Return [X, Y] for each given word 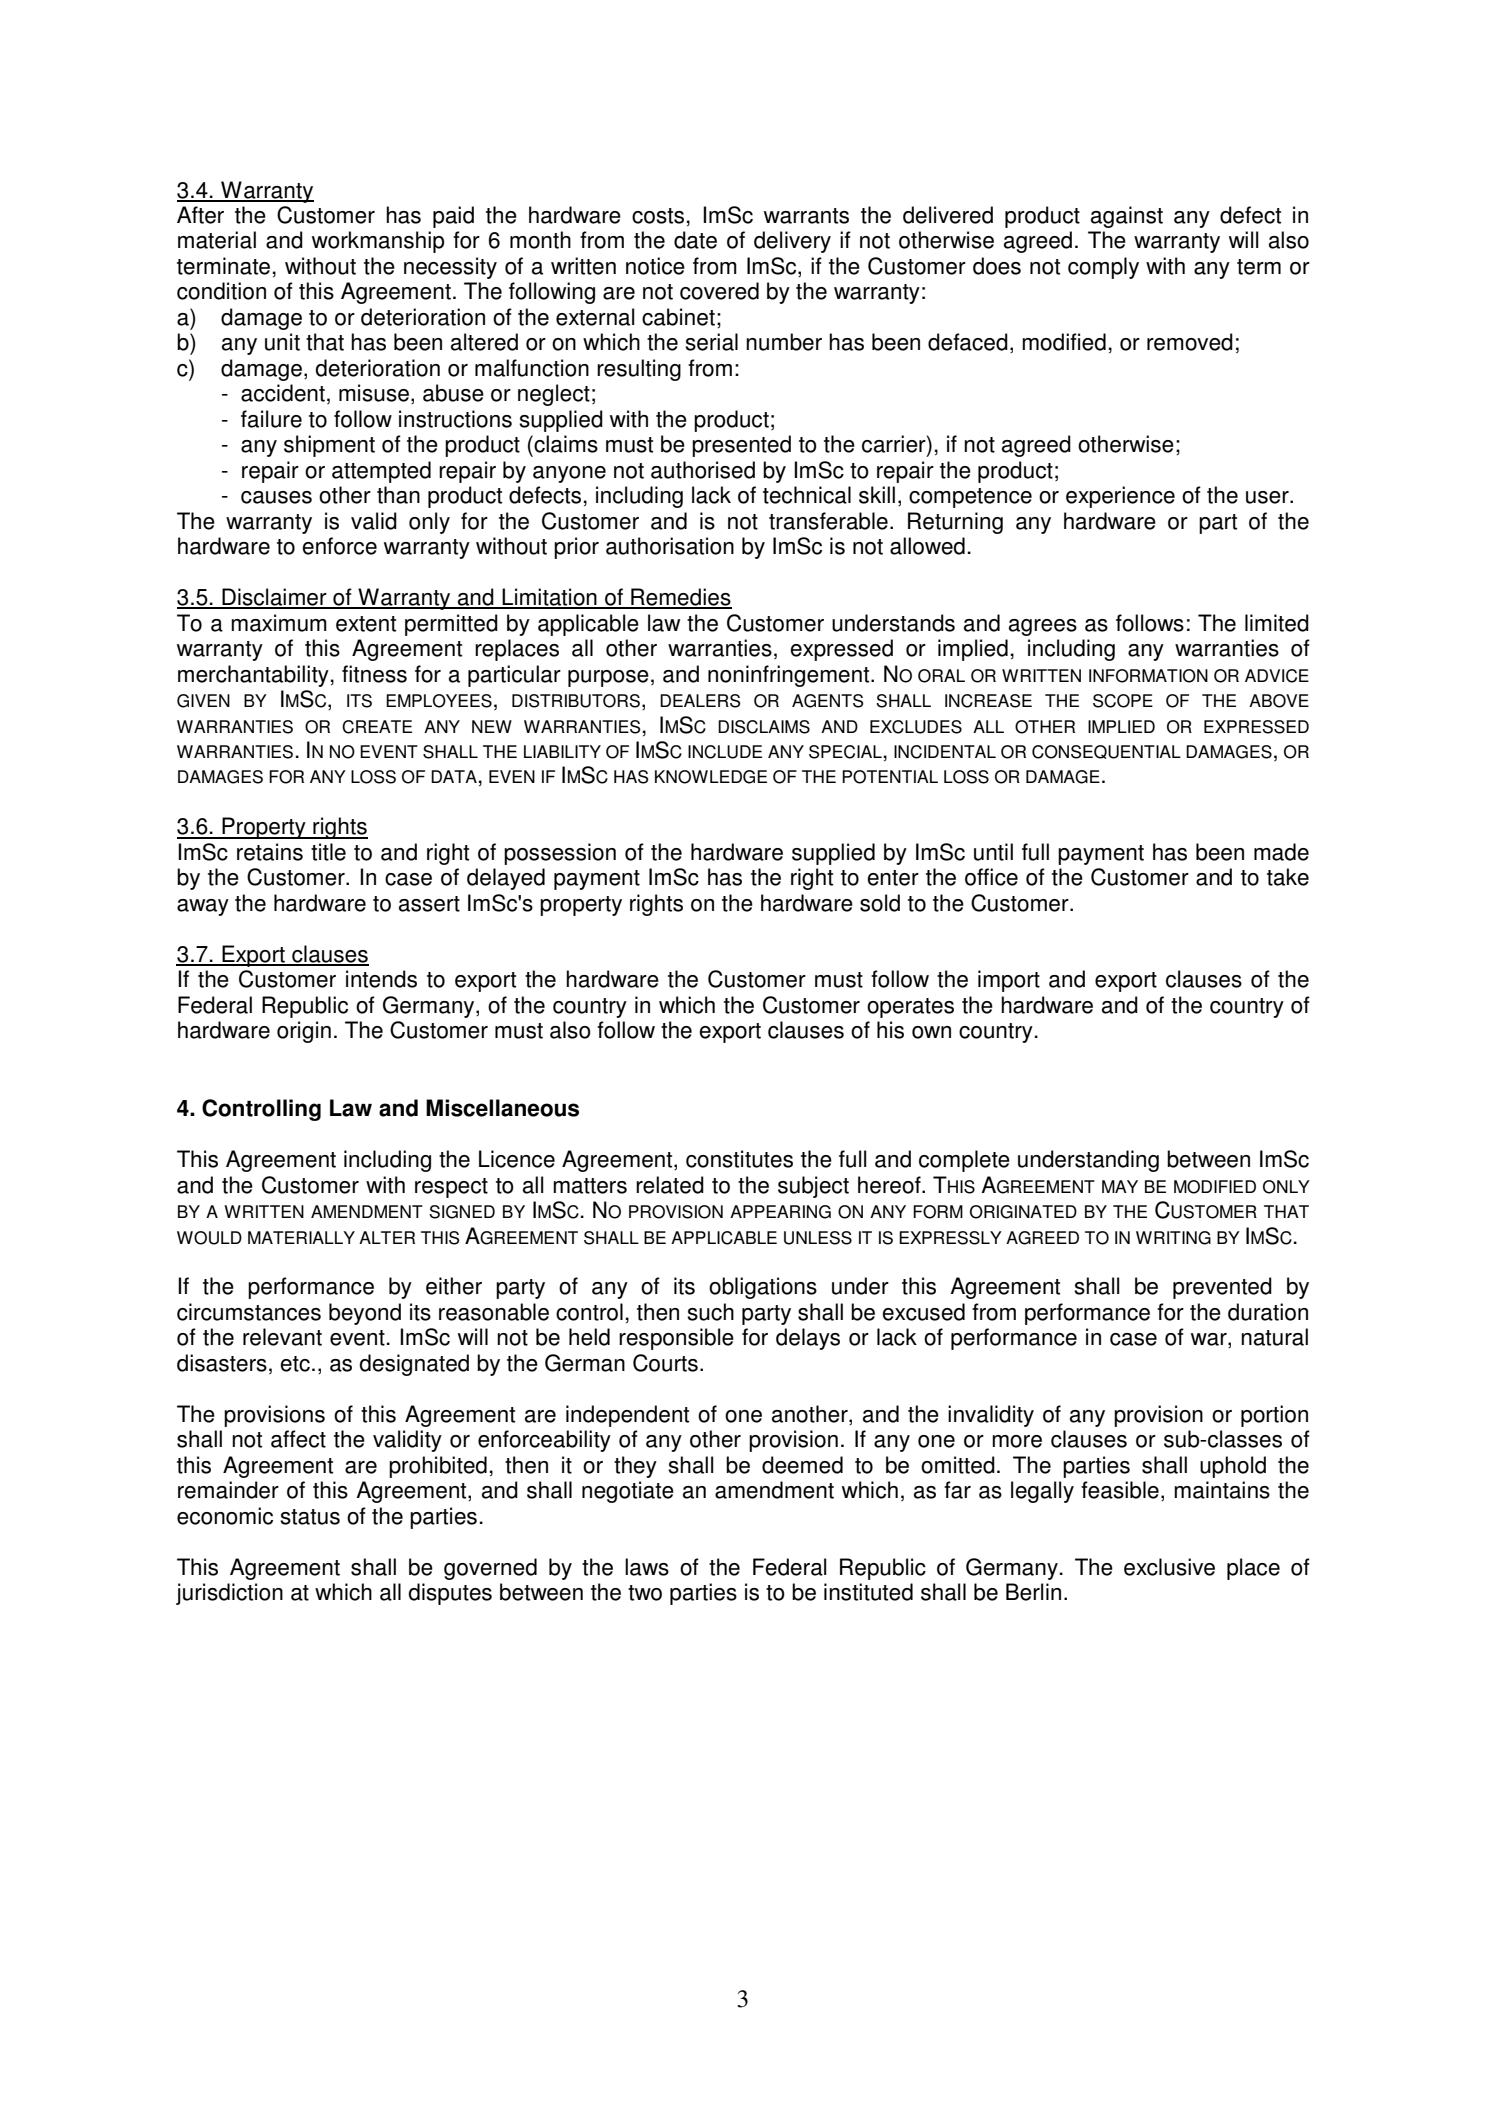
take [1288, 877]
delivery [792, 242]
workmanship [378, 242]
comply [1103, 268]
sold [880, 903]
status [310, 1517]
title [328, 852]
